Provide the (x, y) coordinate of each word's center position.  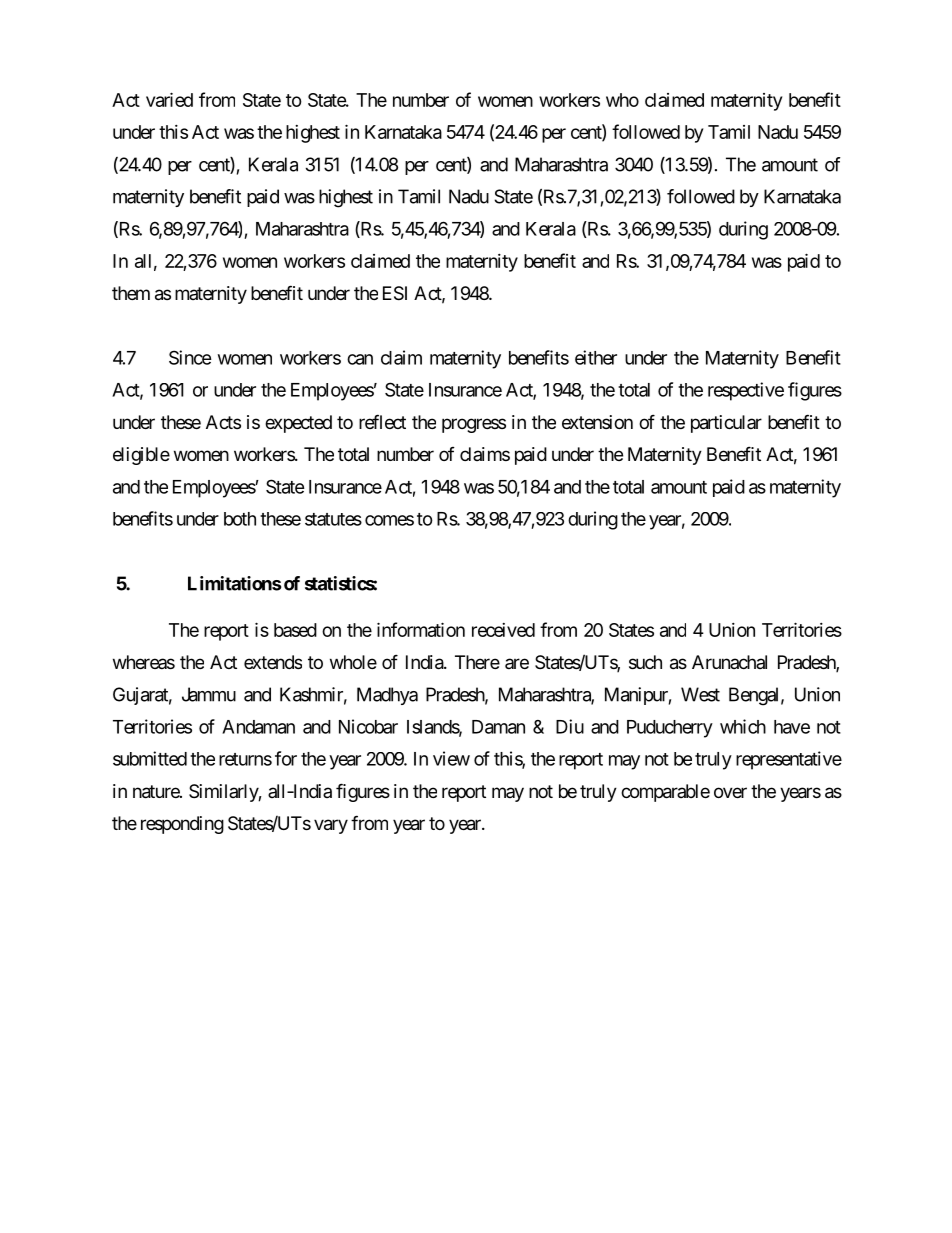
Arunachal (729, 662)
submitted (150, 758)
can (360, 359)
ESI (395, 293)
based (295, 630)
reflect (382, 421)
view (451, 758)
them (131, 293)
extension (597, 422)
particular (726, 424)
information (421, 629)
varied (169, 99)
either (596, 357)
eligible (141, 456)
